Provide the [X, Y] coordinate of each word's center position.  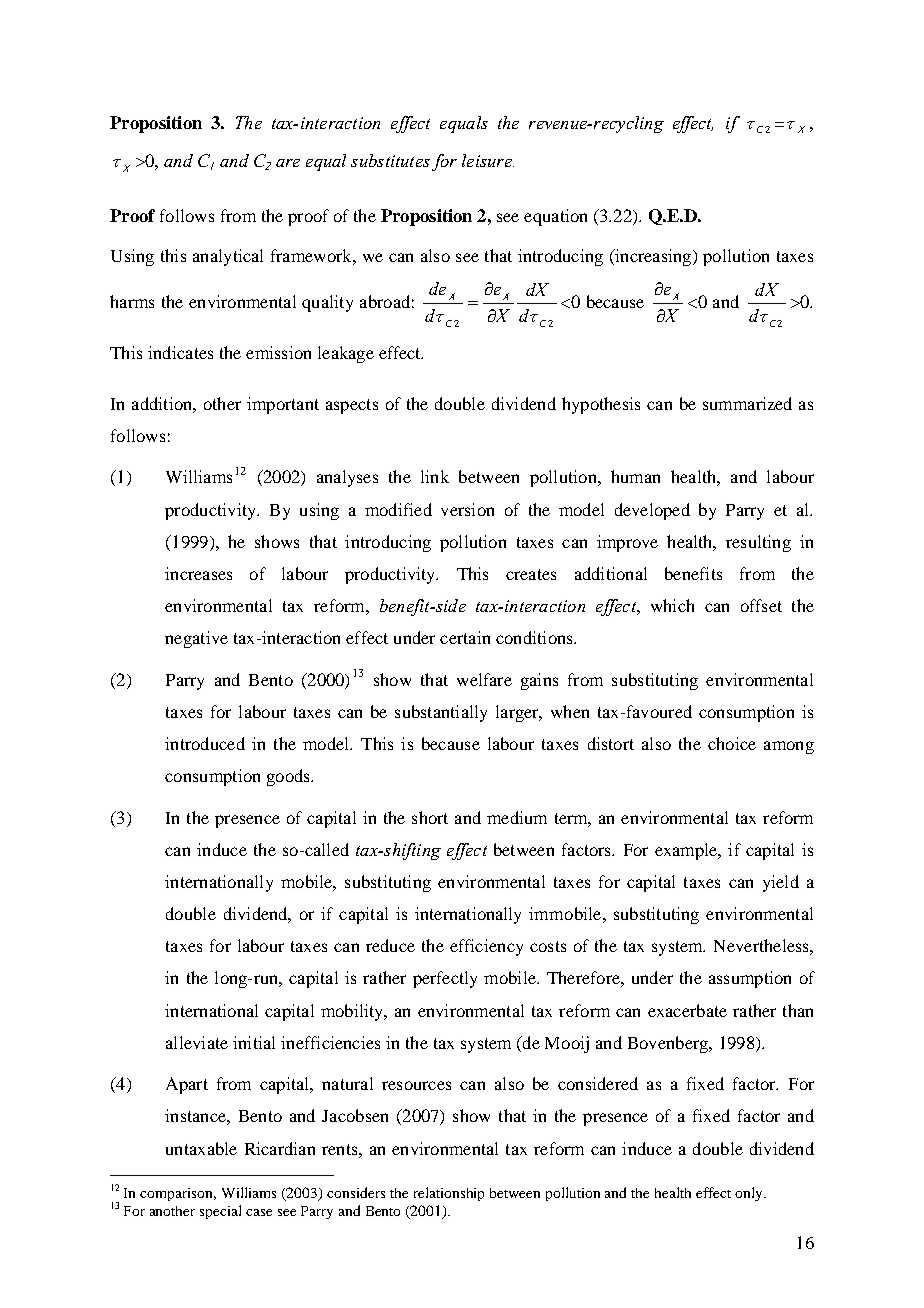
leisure [488, 160]
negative [196, 639]
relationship [449, 1194]
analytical [228, 257]
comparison [178, 1194]
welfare [484, 679]
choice [732, 743]
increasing [653, 257]
